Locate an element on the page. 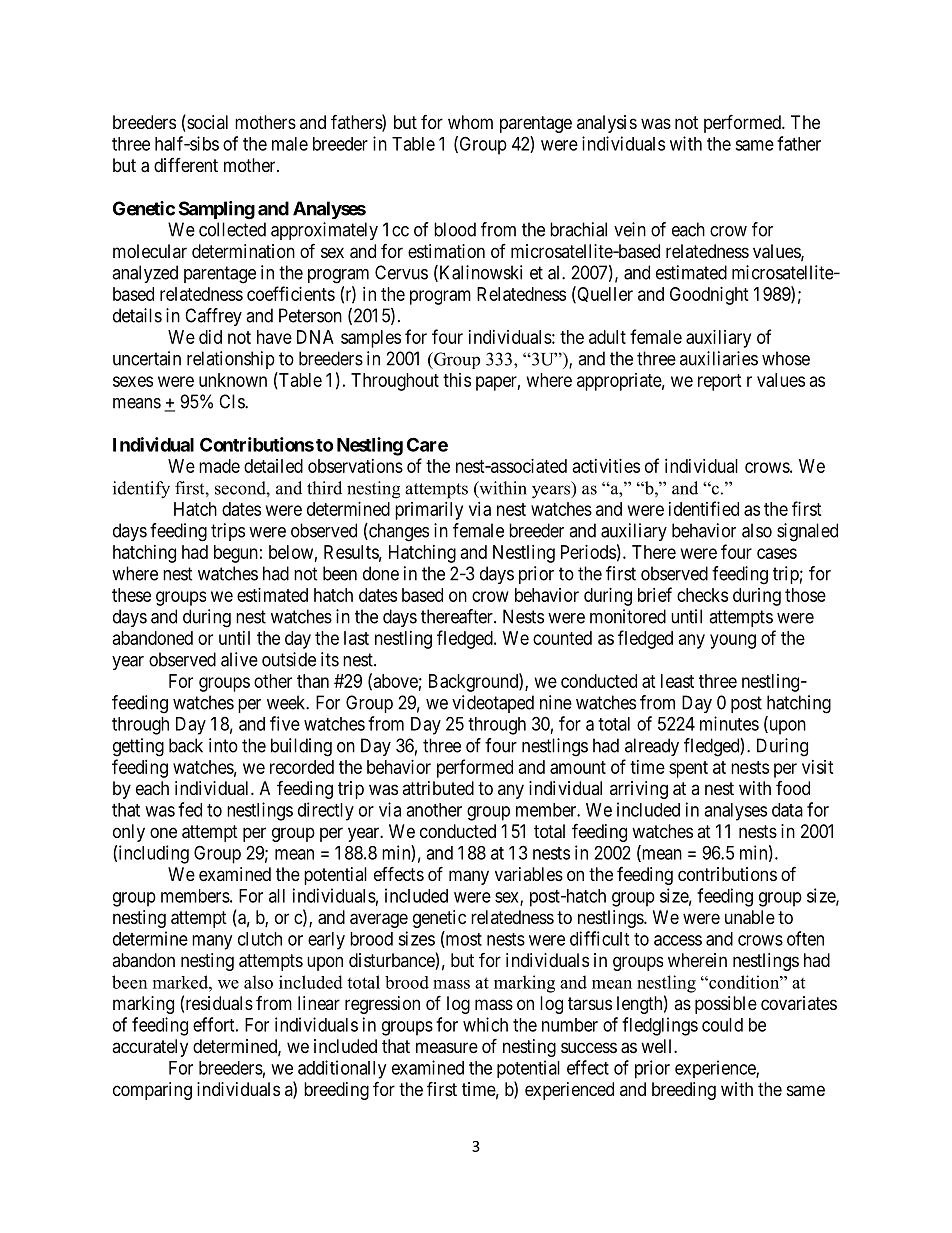 Image resolution: width=952 pixels, height=1233 pixels. data is located at coordinates (787, 810).
